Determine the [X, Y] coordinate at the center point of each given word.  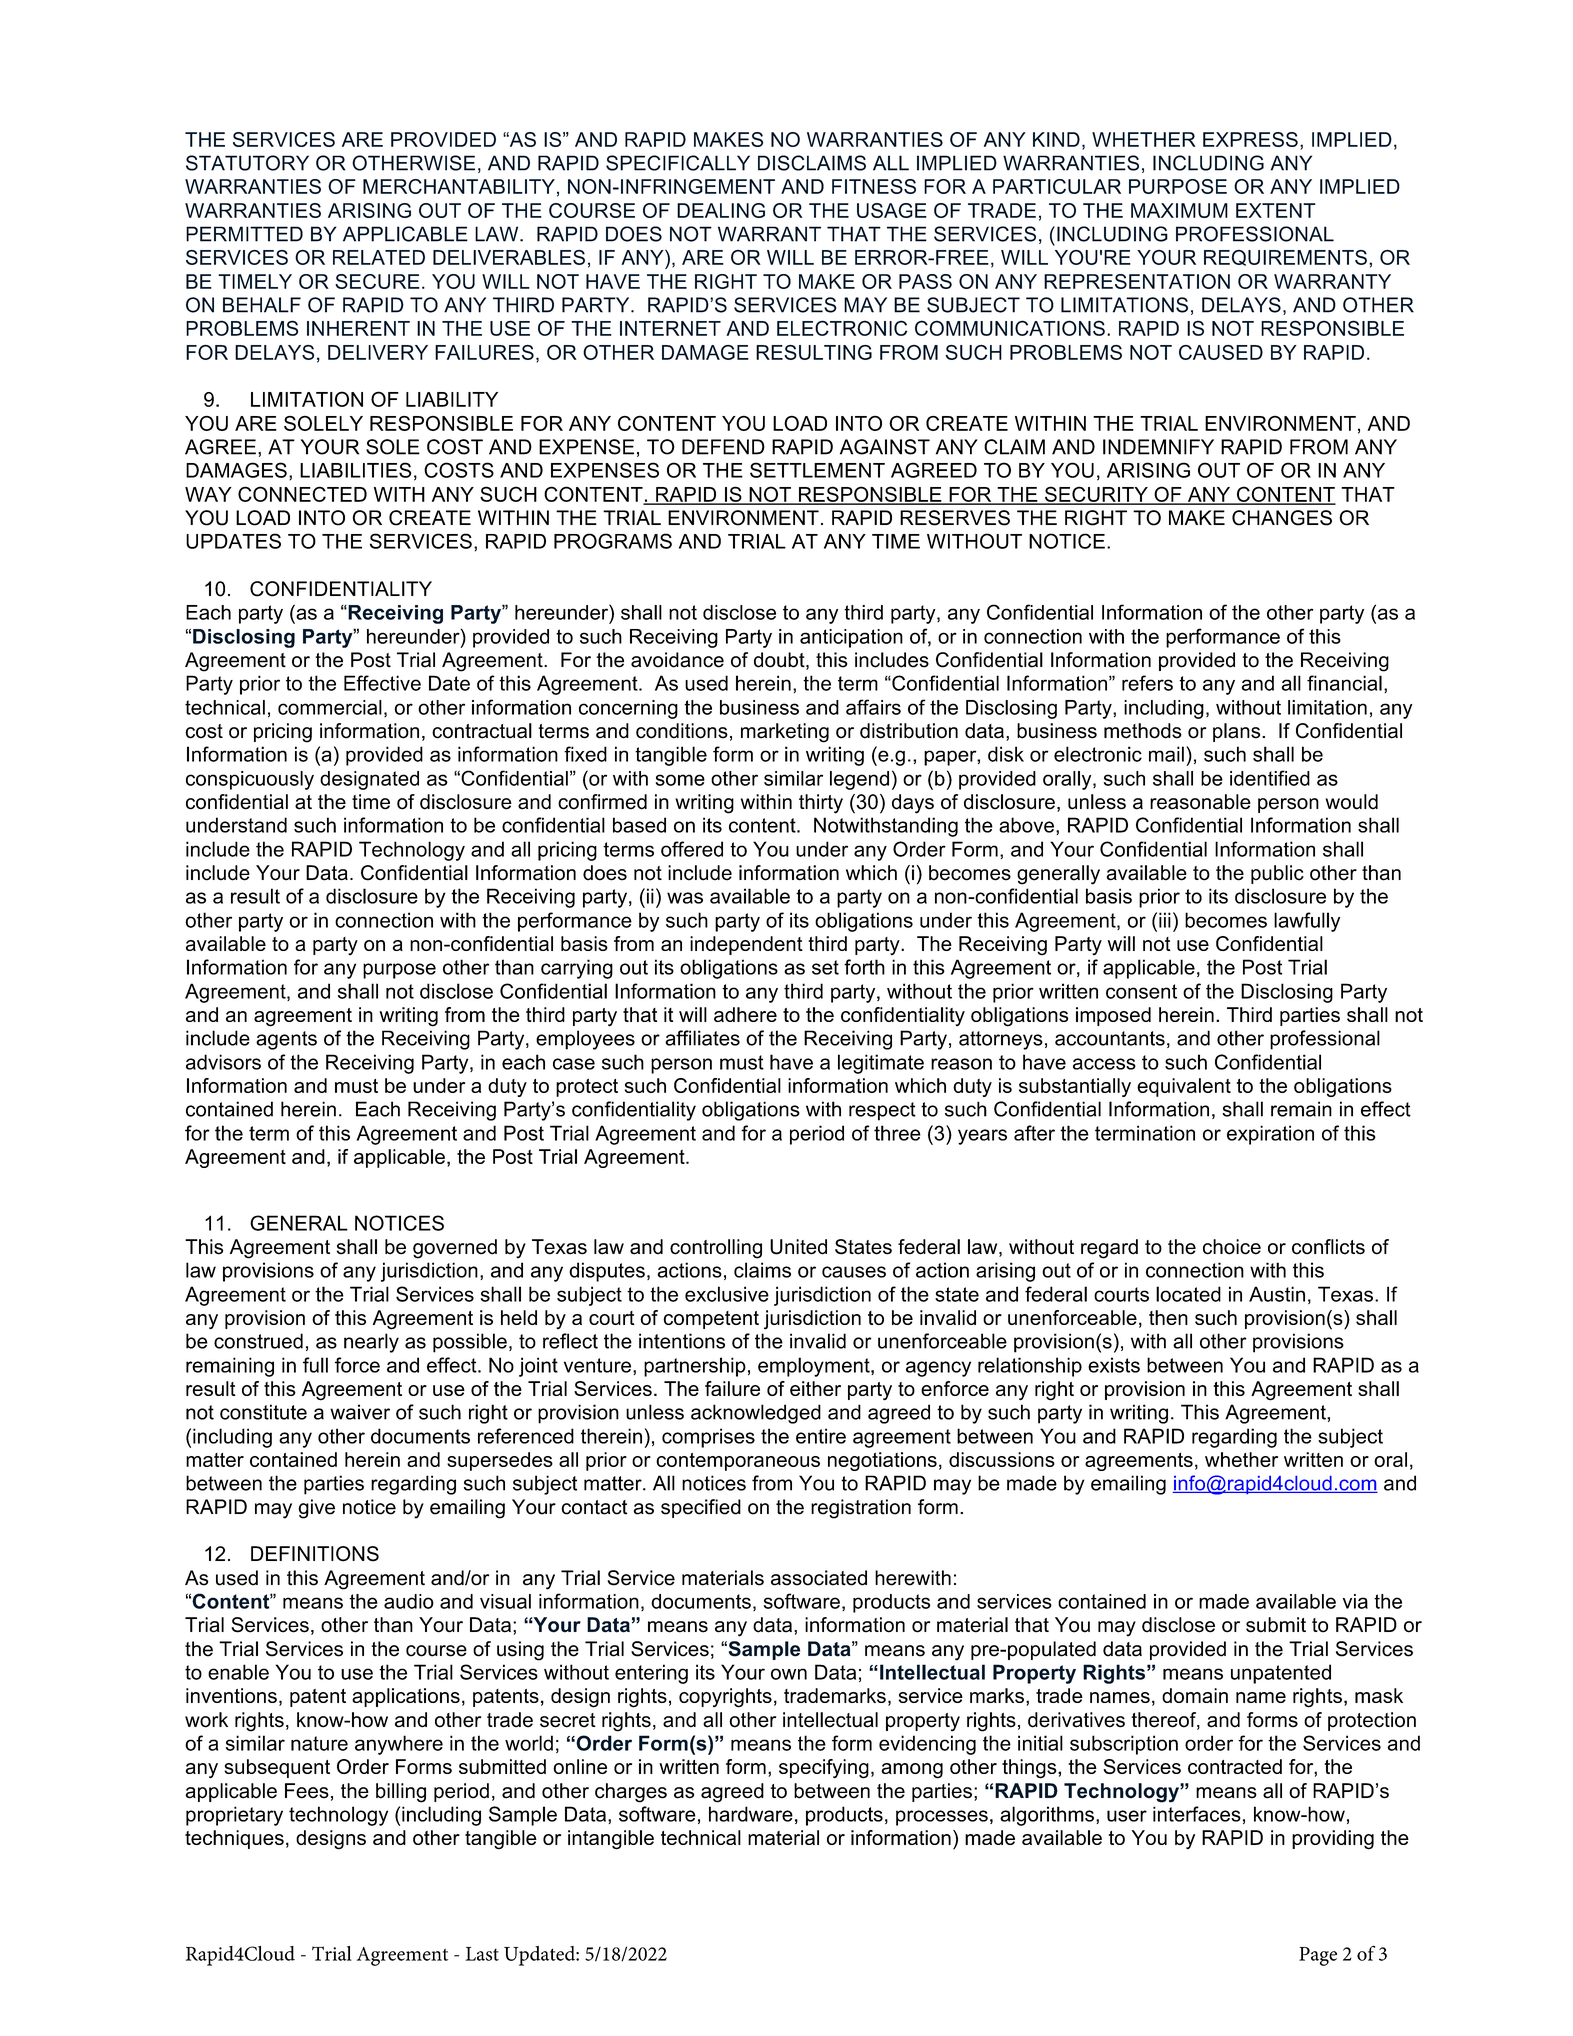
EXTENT [1276, 210]
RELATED [379, 257]
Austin [1277, 1294]
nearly [371, 1343]
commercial [330, 707]
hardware [751, 1814]
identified [1270, 778]
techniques [234, 1839]
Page [1318, 1956]
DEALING [721, 210]
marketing [785, 733]
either [815, 1388]
